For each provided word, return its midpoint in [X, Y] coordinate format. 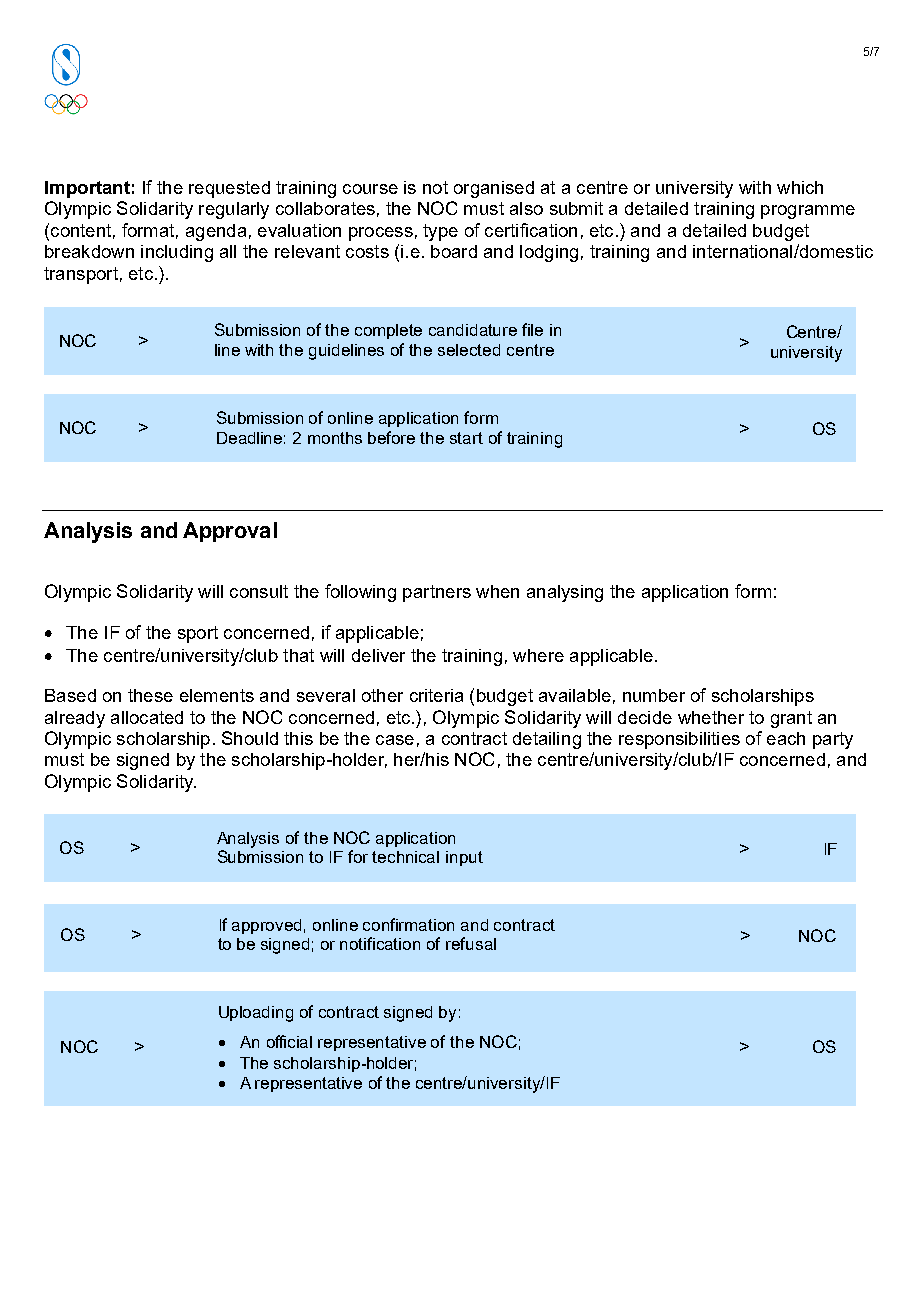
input [464, 858]
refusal [471, 943]
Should [250, 738]
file [532, 329]
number [654, 695]
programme [808, 212]
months [335, 438]
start [466, 438]
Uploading [256, 1014]
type [440, 232]
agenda [216, 232]
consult [259, 591]
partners [437, 593]
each [786, 738]
